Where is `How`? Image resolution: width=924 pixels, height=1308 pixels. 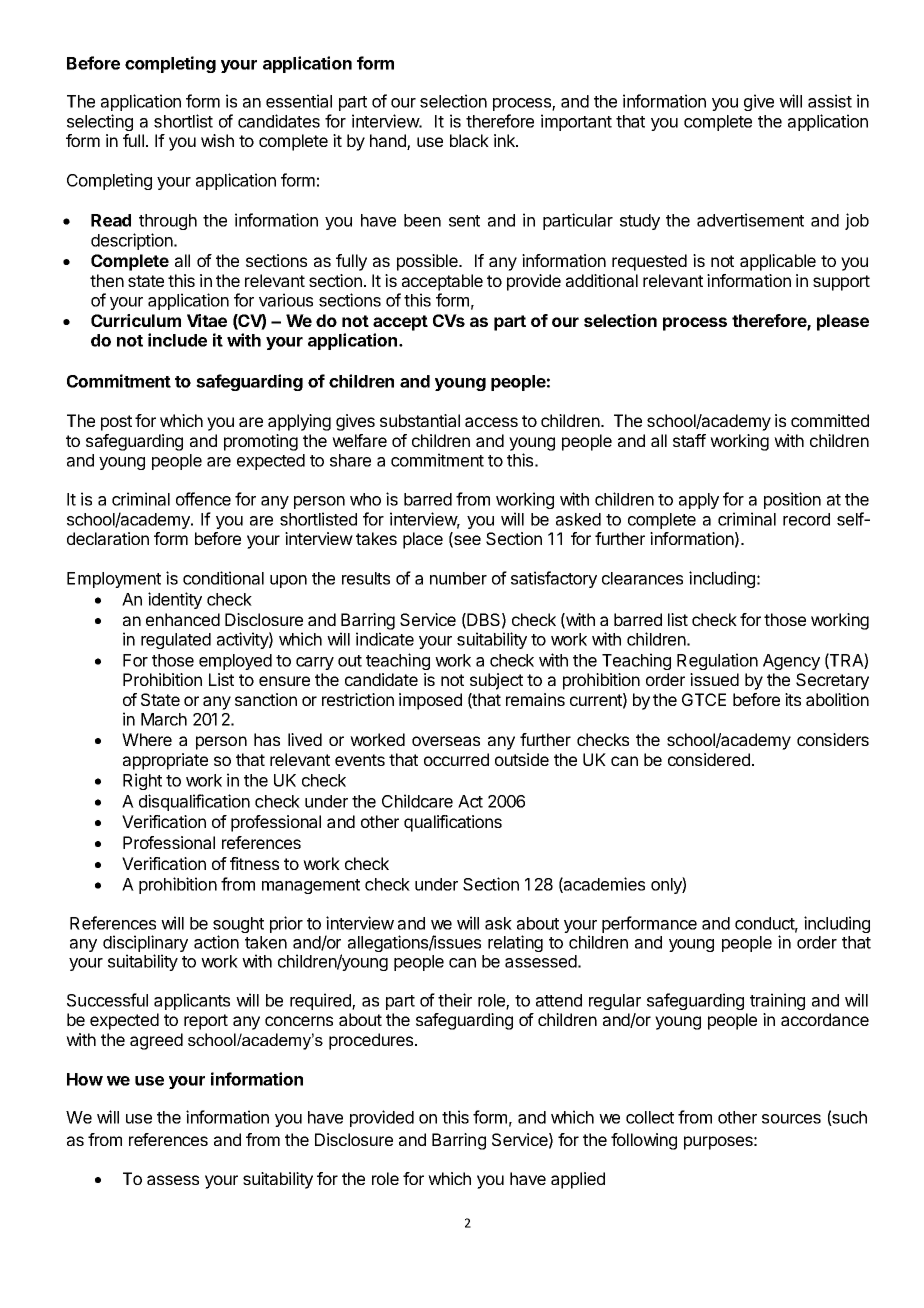 How is located at coordinates (85, 1079).
